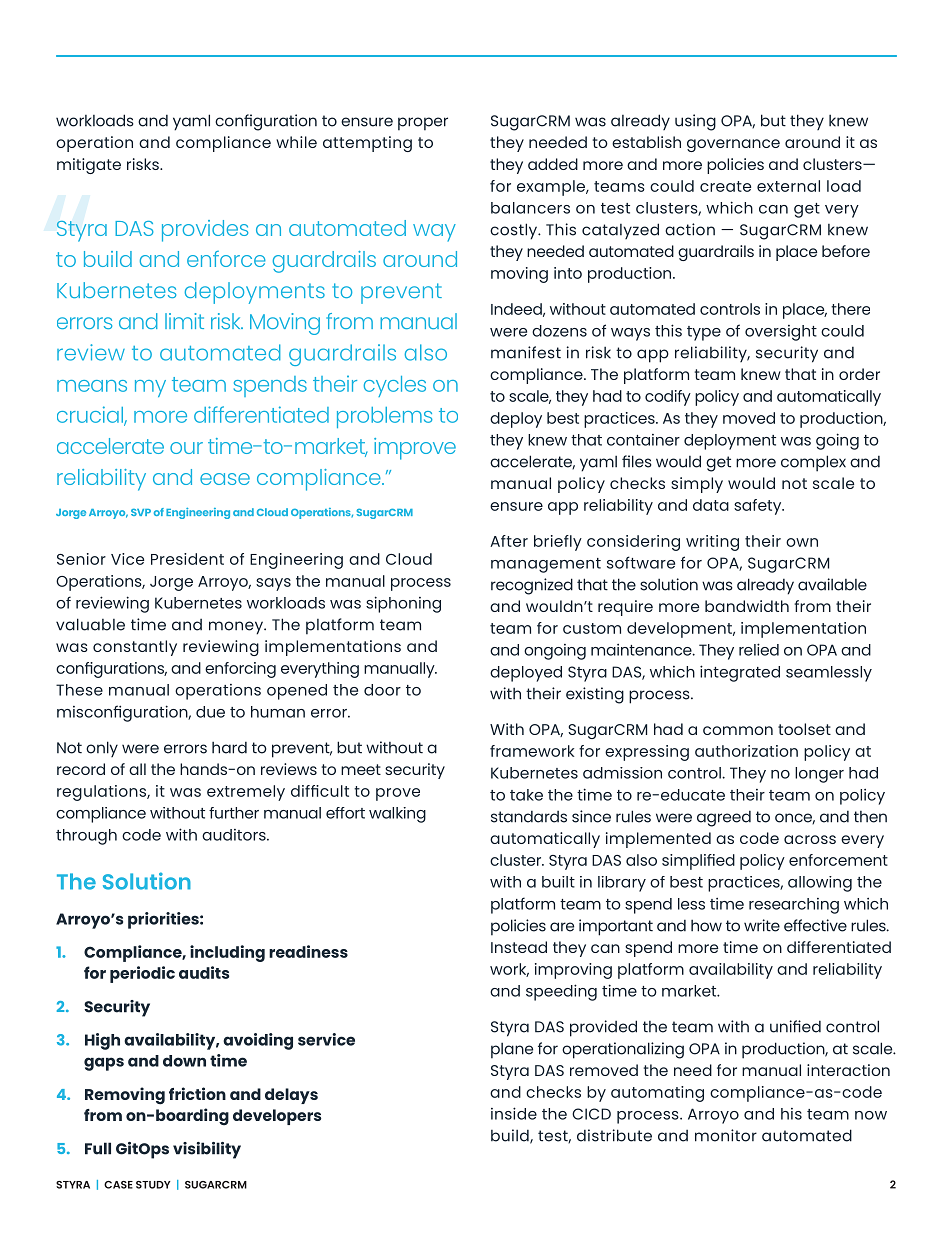 This screenshot has width=952, height=1233. I want to click on our, so click(186, 448).
